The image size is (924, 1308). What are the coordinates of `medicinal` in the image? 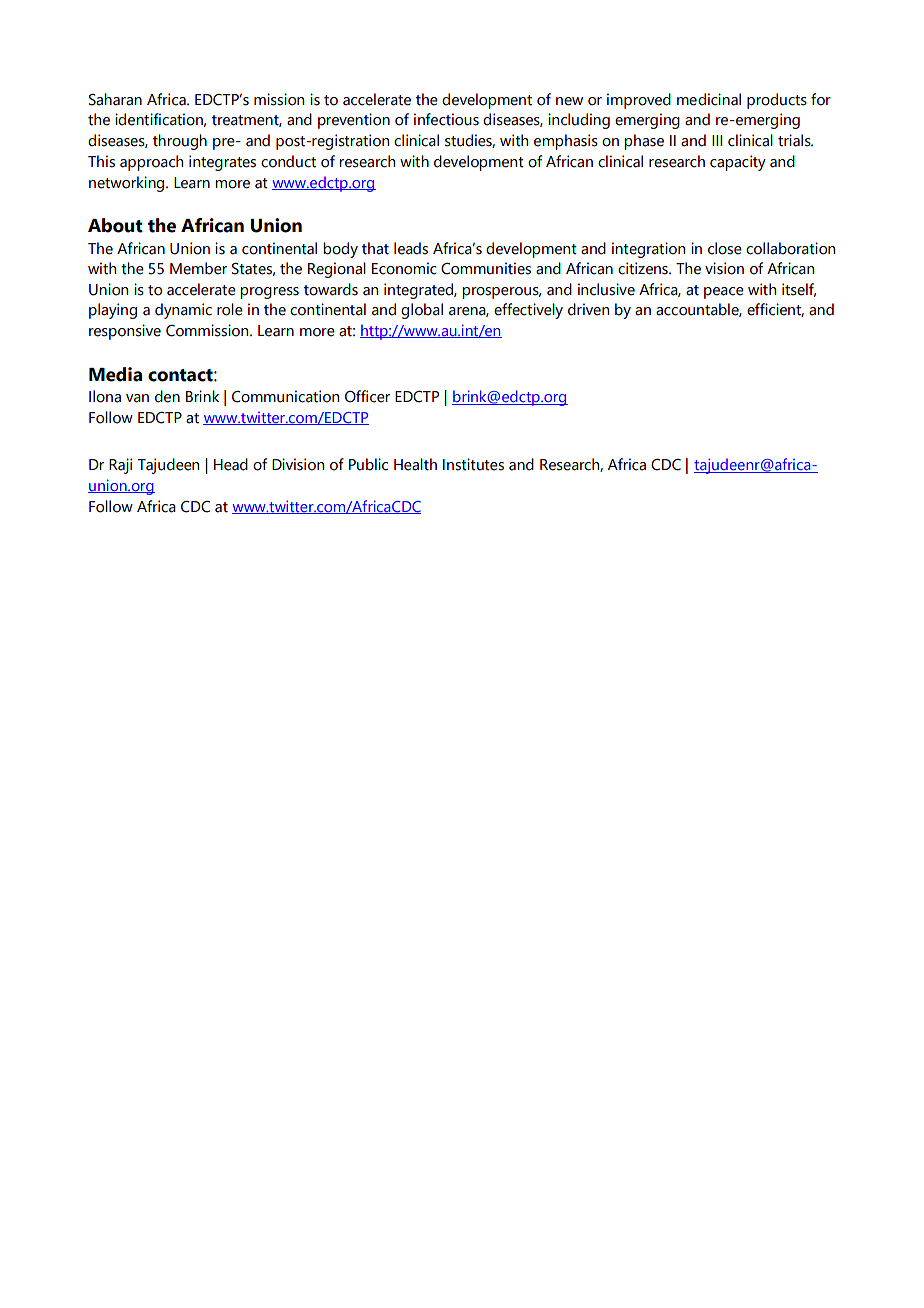 It's located at (709, 99).
